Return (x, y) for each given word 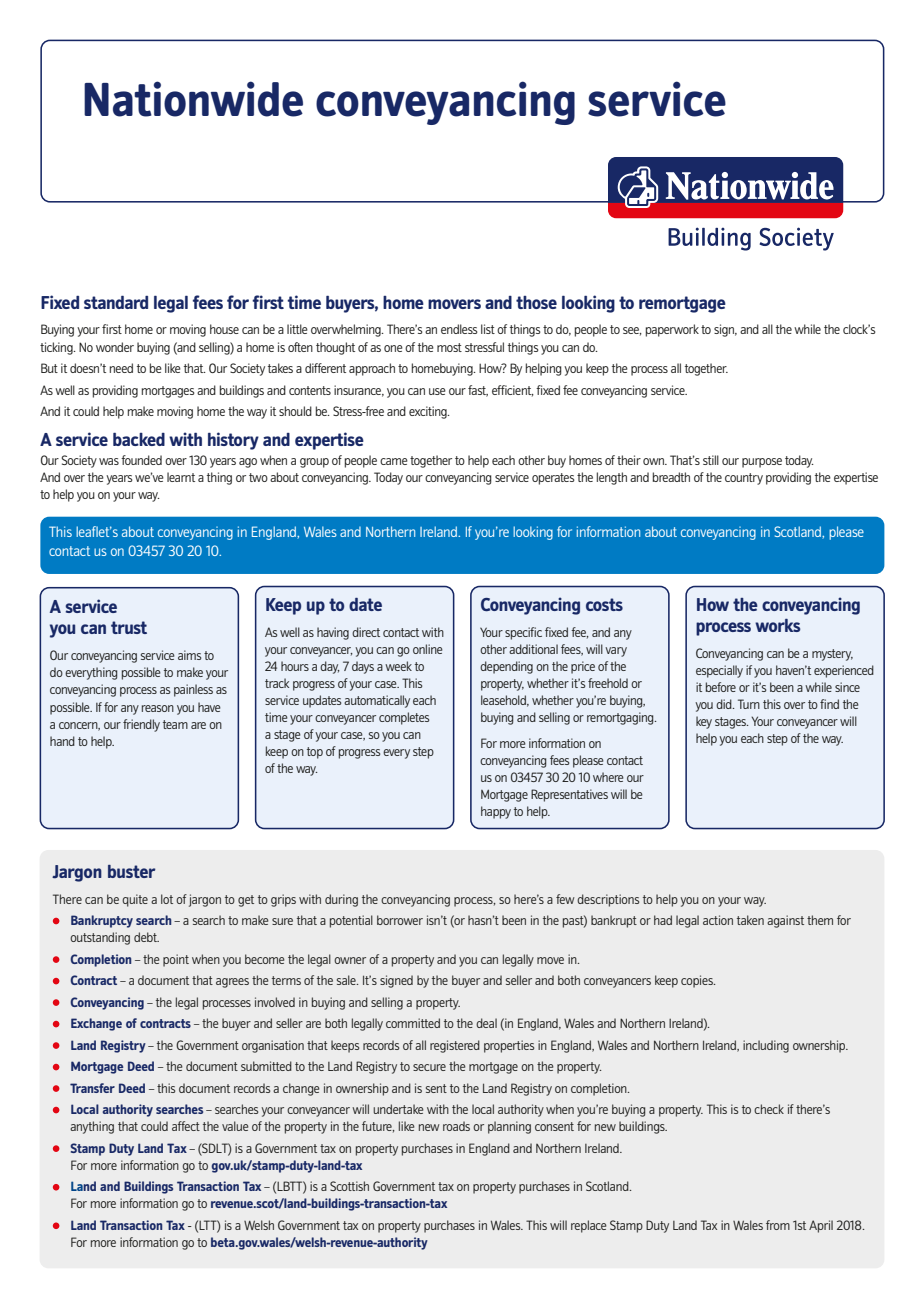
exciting (429, 412)
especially (719, 671)
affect (186, 1126)
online (428, 649)
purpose (762, 463)
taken (750, 920)
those (536, 302)
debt (146, 937)
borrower (400, 920)
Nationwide (193, 99)
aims (189, 655)
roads (456, 1126)
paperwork (672, 330)
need (121, 368)
